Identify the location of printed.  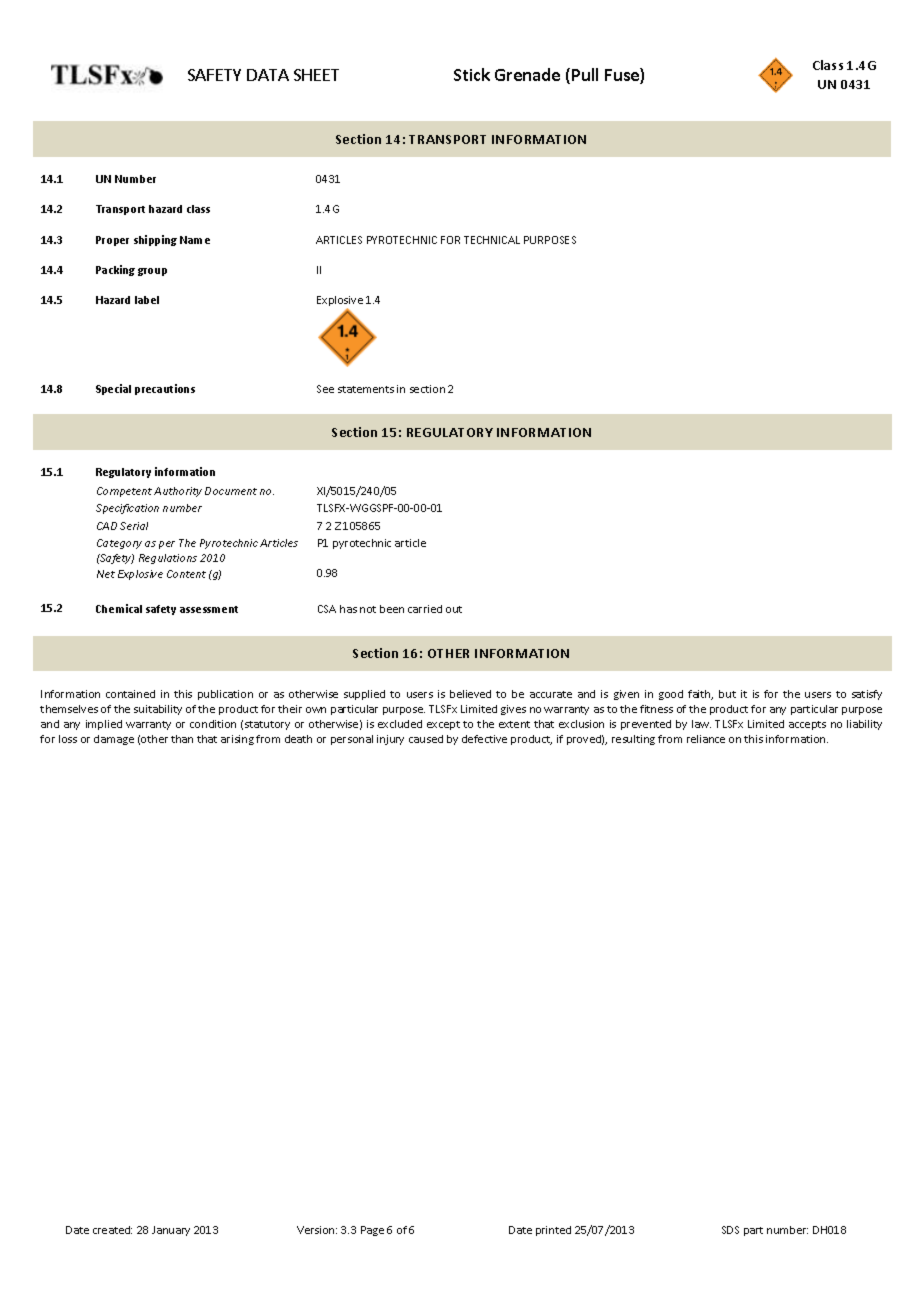
(553, 1231).
